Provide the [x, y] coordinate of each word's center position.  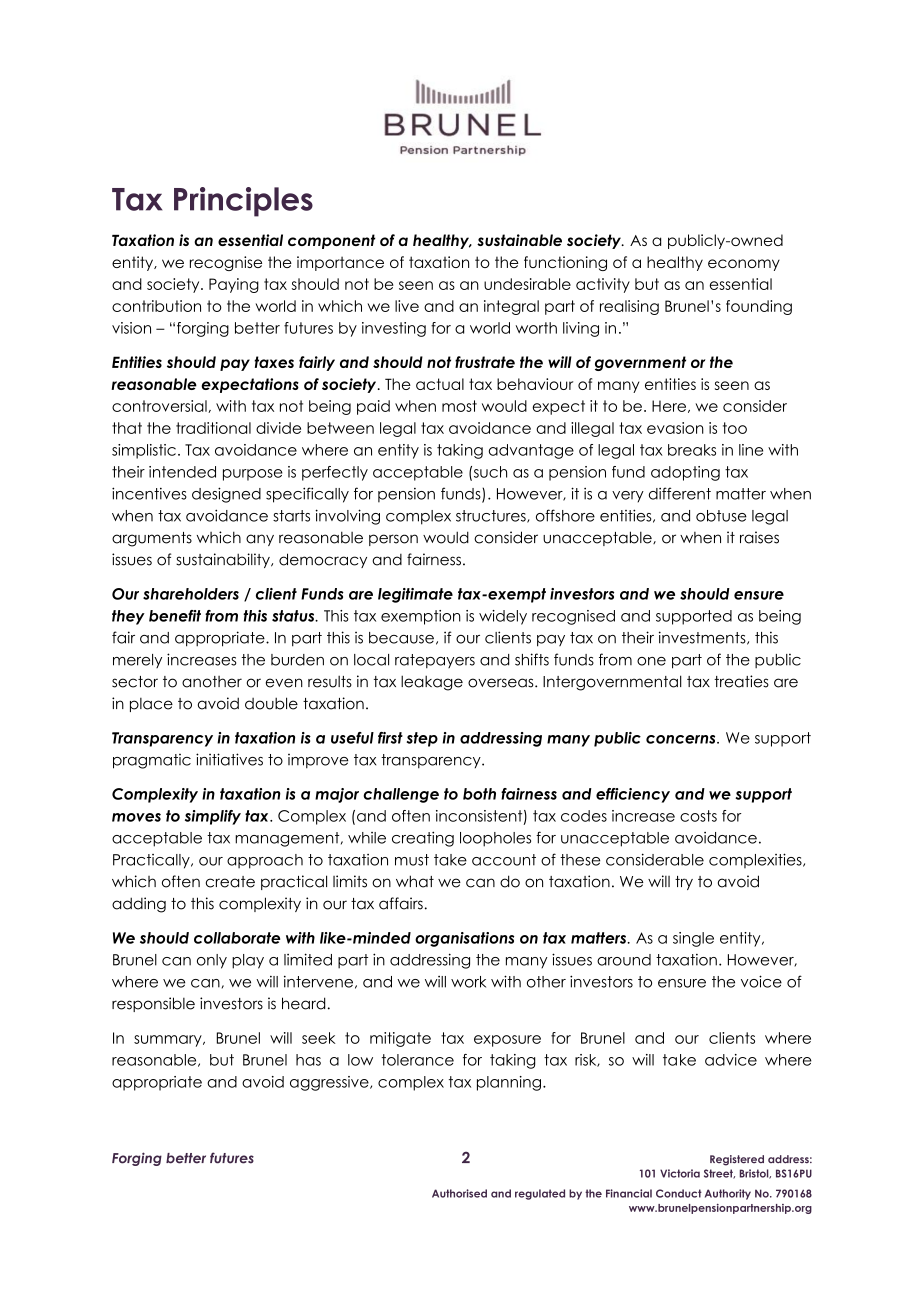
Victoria [680, 1173]
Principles [243, 202]
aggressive [330, 1083]
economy [744, 265]
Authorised [459, 1193]
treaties [741, 681]
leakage [432, 683]
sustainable [519, 240]
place [151, 705]
